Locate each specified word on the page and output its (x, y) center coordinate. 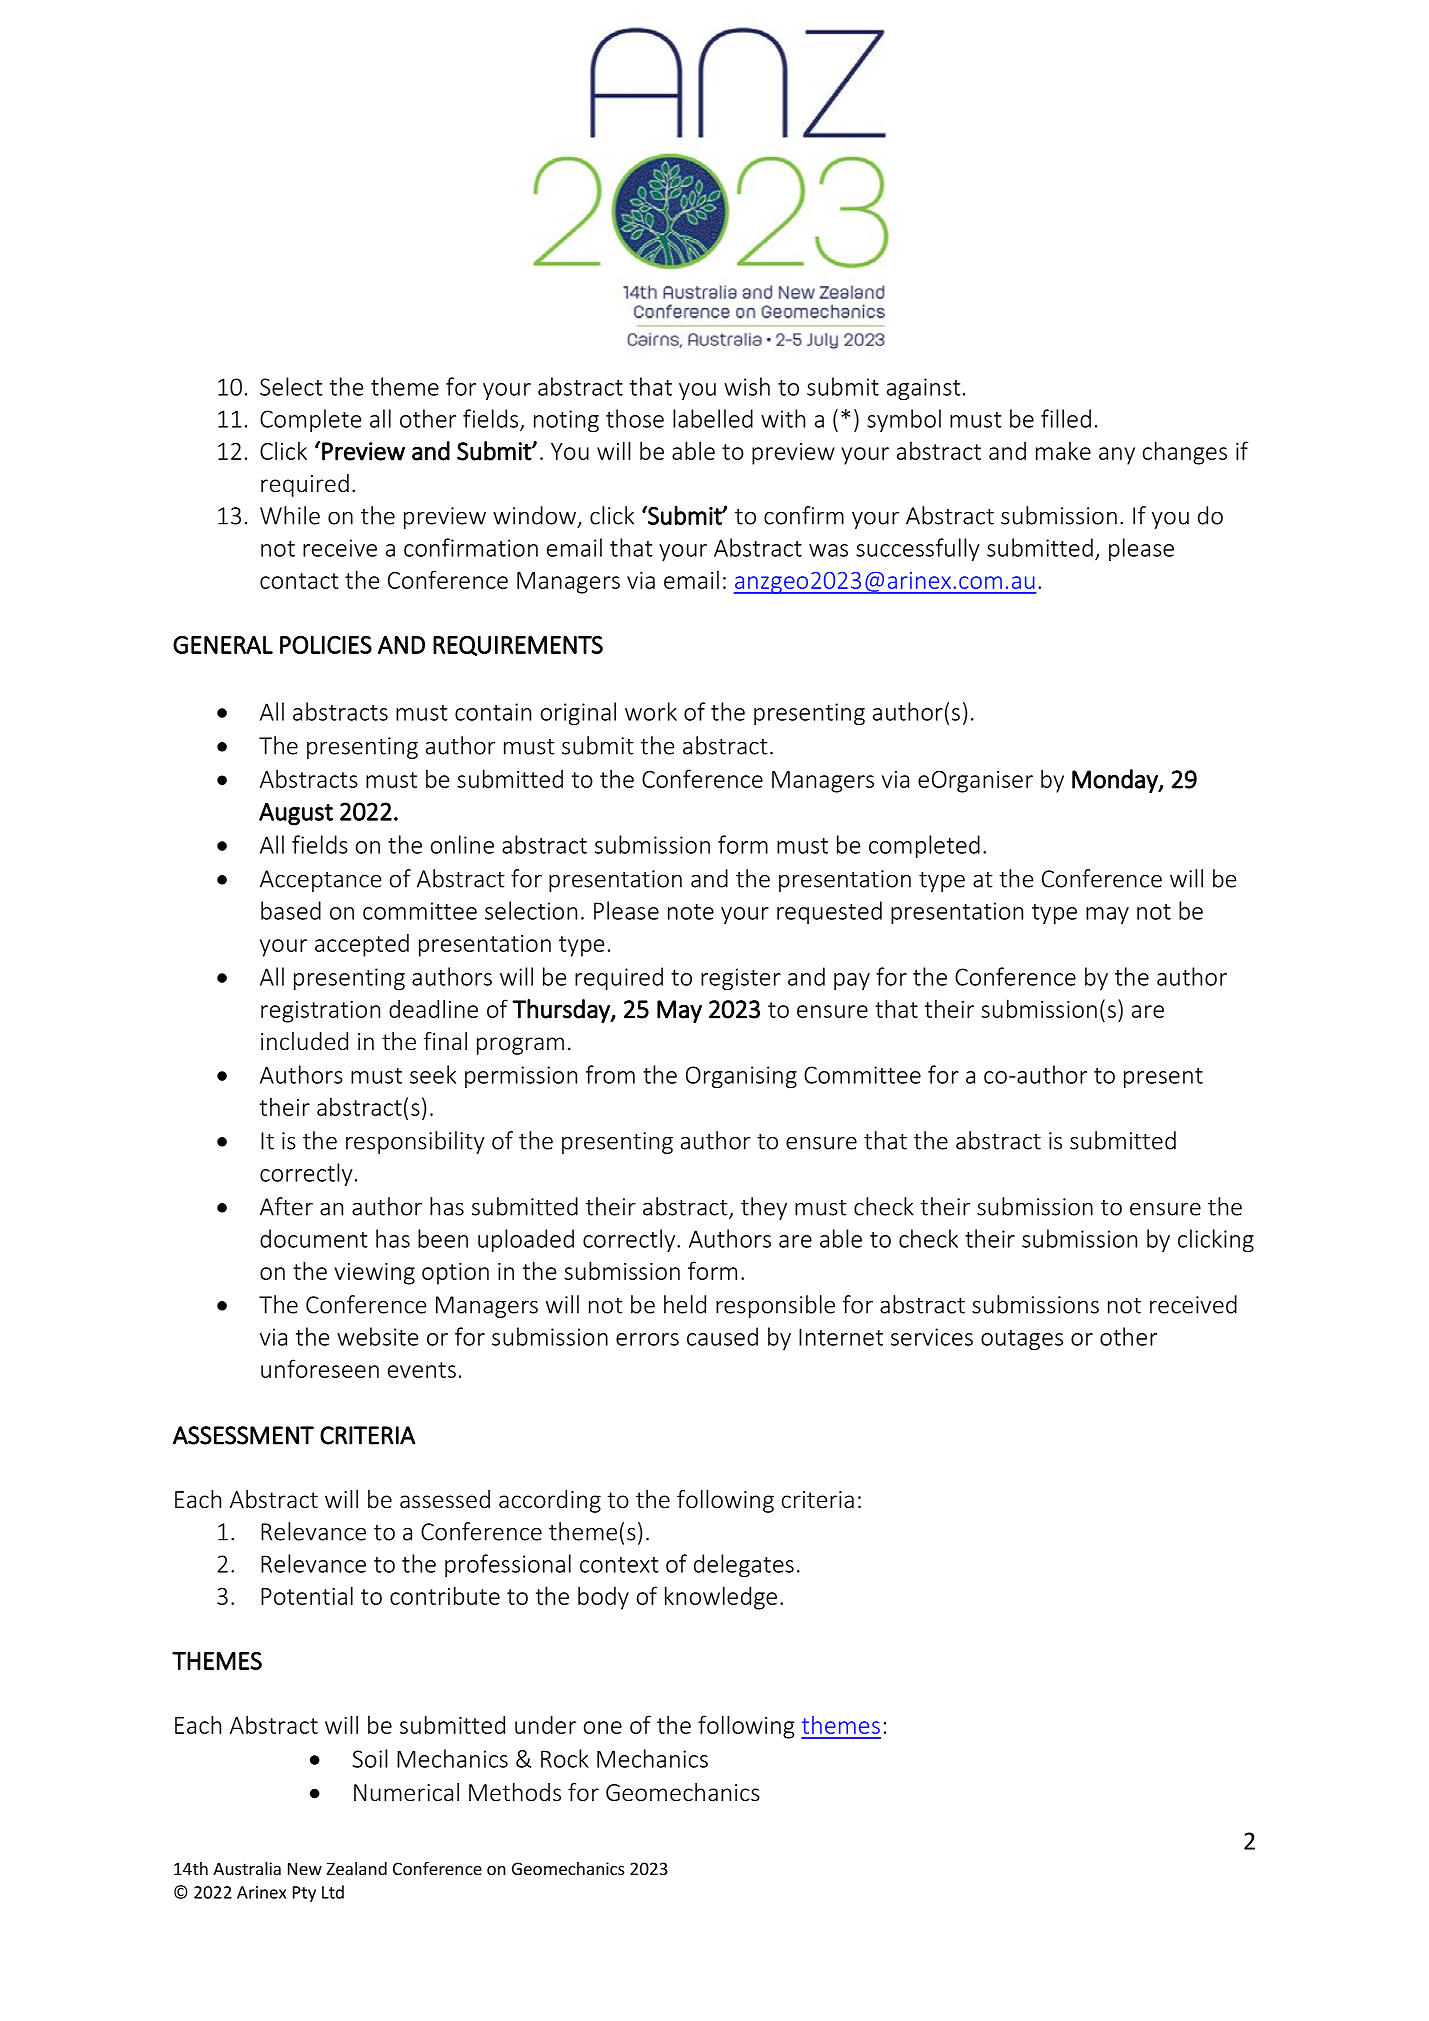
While (290, 515)
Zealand (357, 1868)
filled (1066, 418)
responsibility (415, 1142)
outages (1022, 1340)
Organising (741, 1077)
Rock (565, 1758)
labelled (713, 418)
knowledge (721, 1598)
